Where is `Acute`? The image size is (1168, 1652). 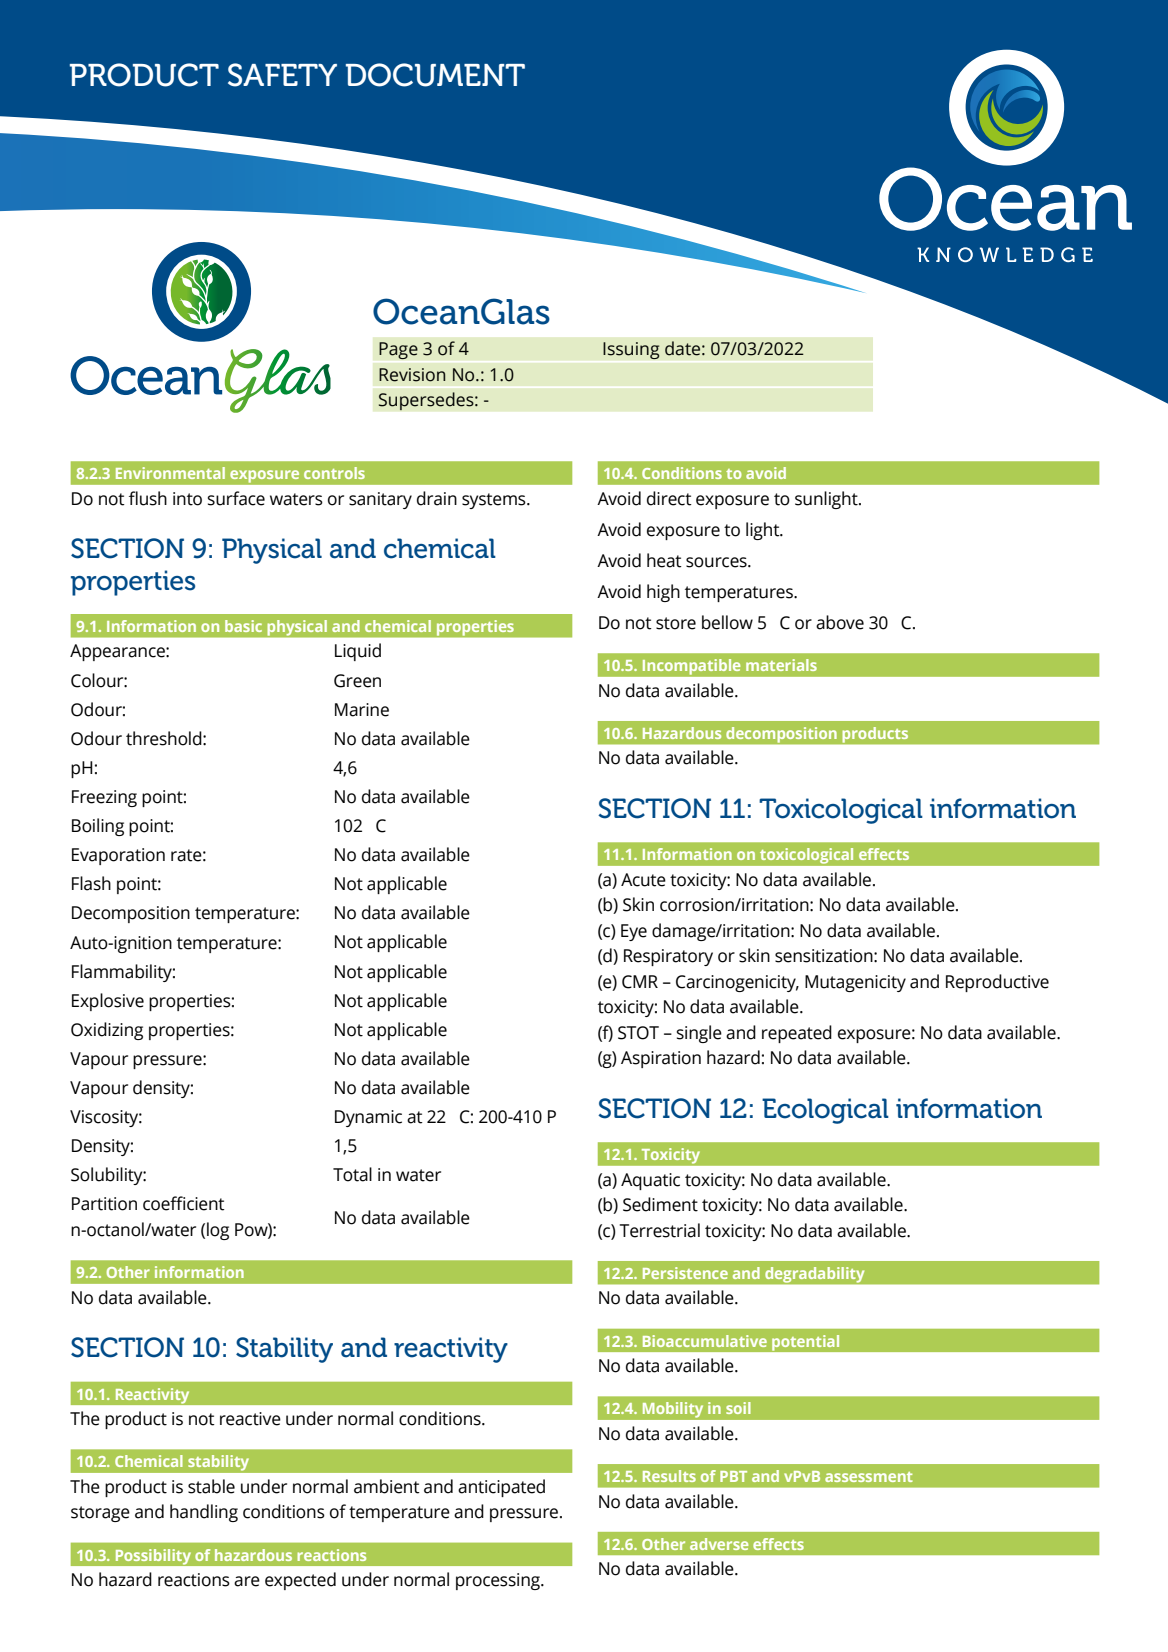
Acute is located at coordinates (643, 880).
